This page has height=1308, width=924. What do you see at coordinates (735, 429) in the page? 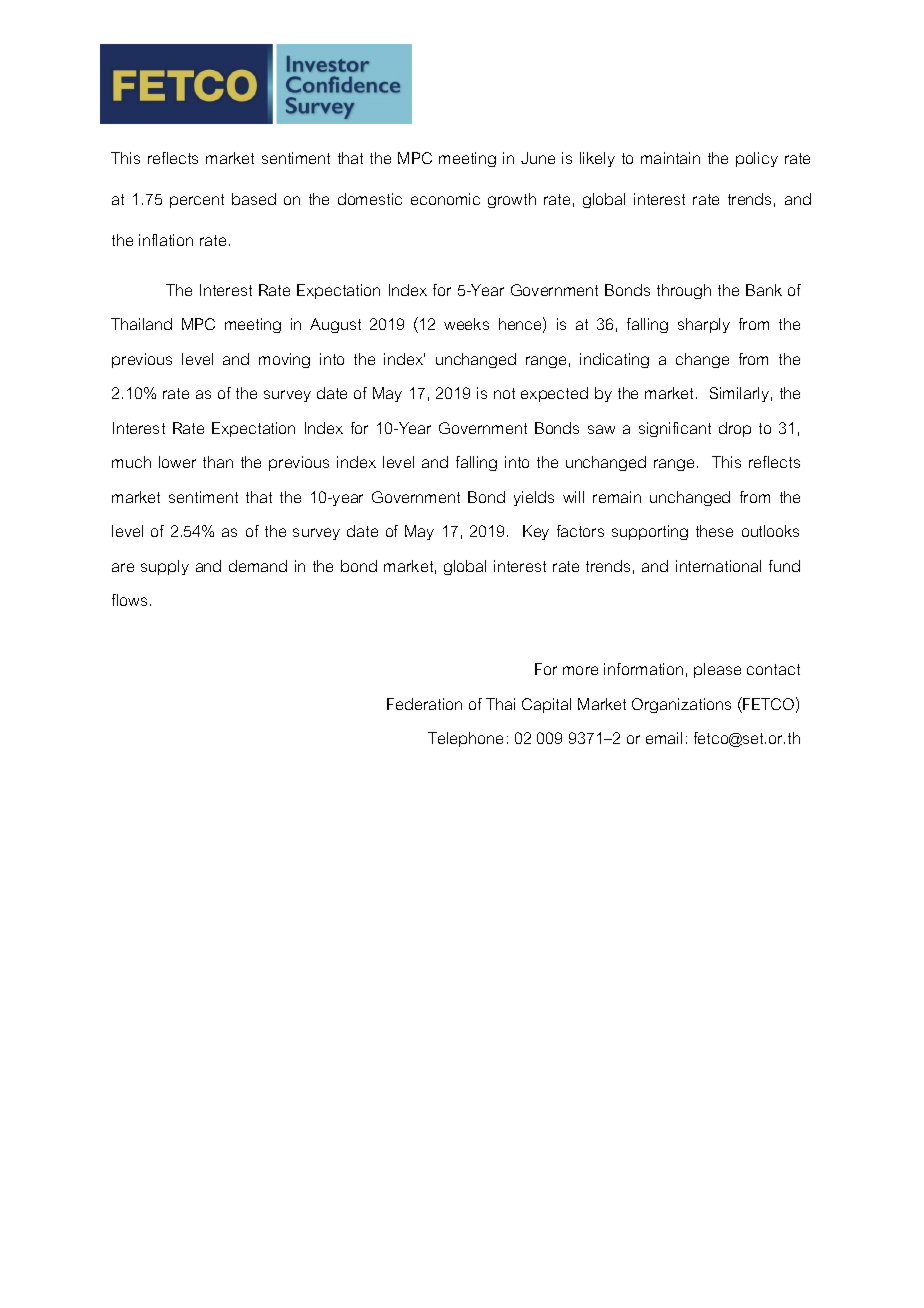
I see `drop` at bounding box center [735, 429].
